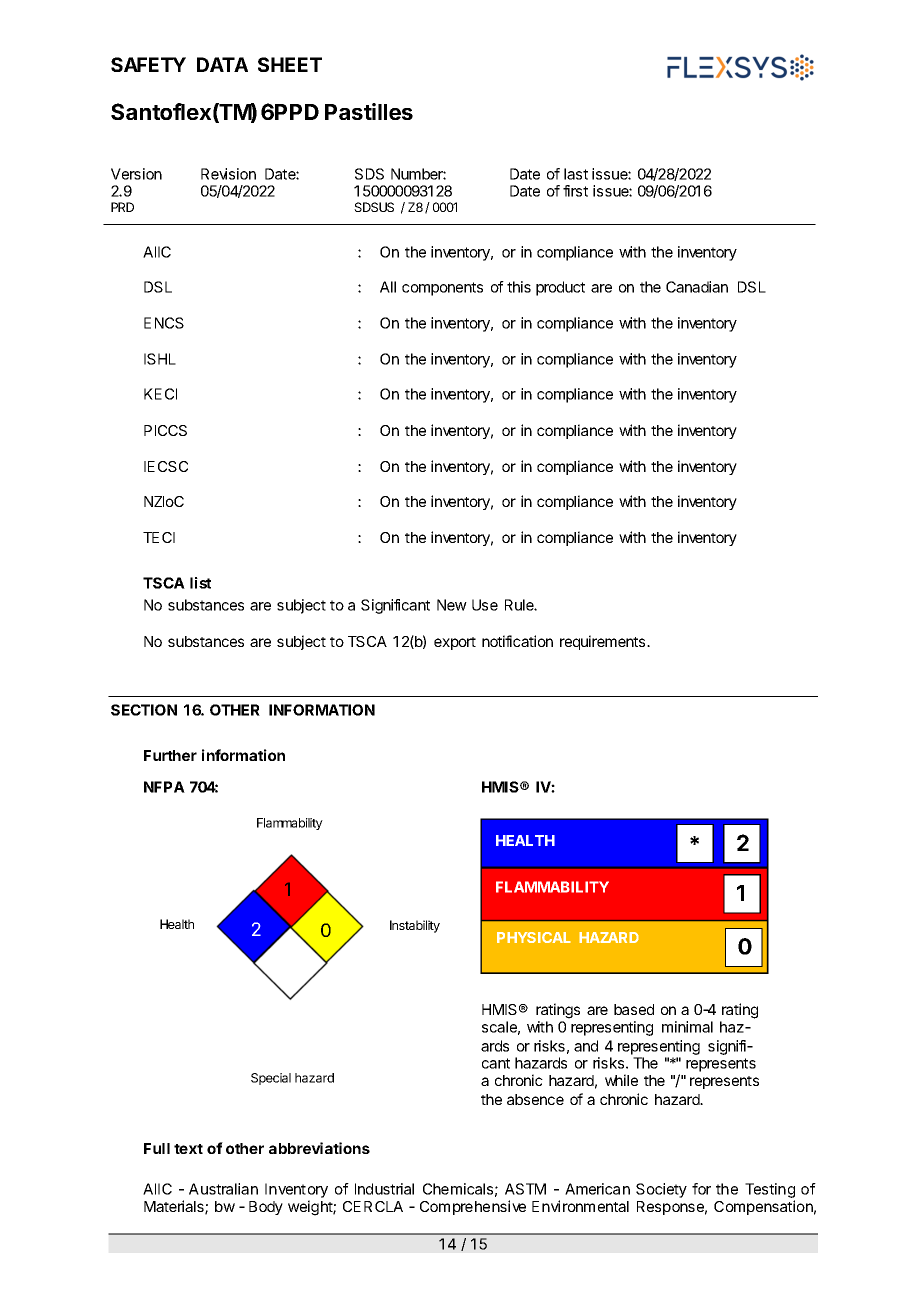 The width and height of the screenshot is (924, 1308). Describe the element at coordinates (576, 174) in the screenshot. I see `last` at that location.
